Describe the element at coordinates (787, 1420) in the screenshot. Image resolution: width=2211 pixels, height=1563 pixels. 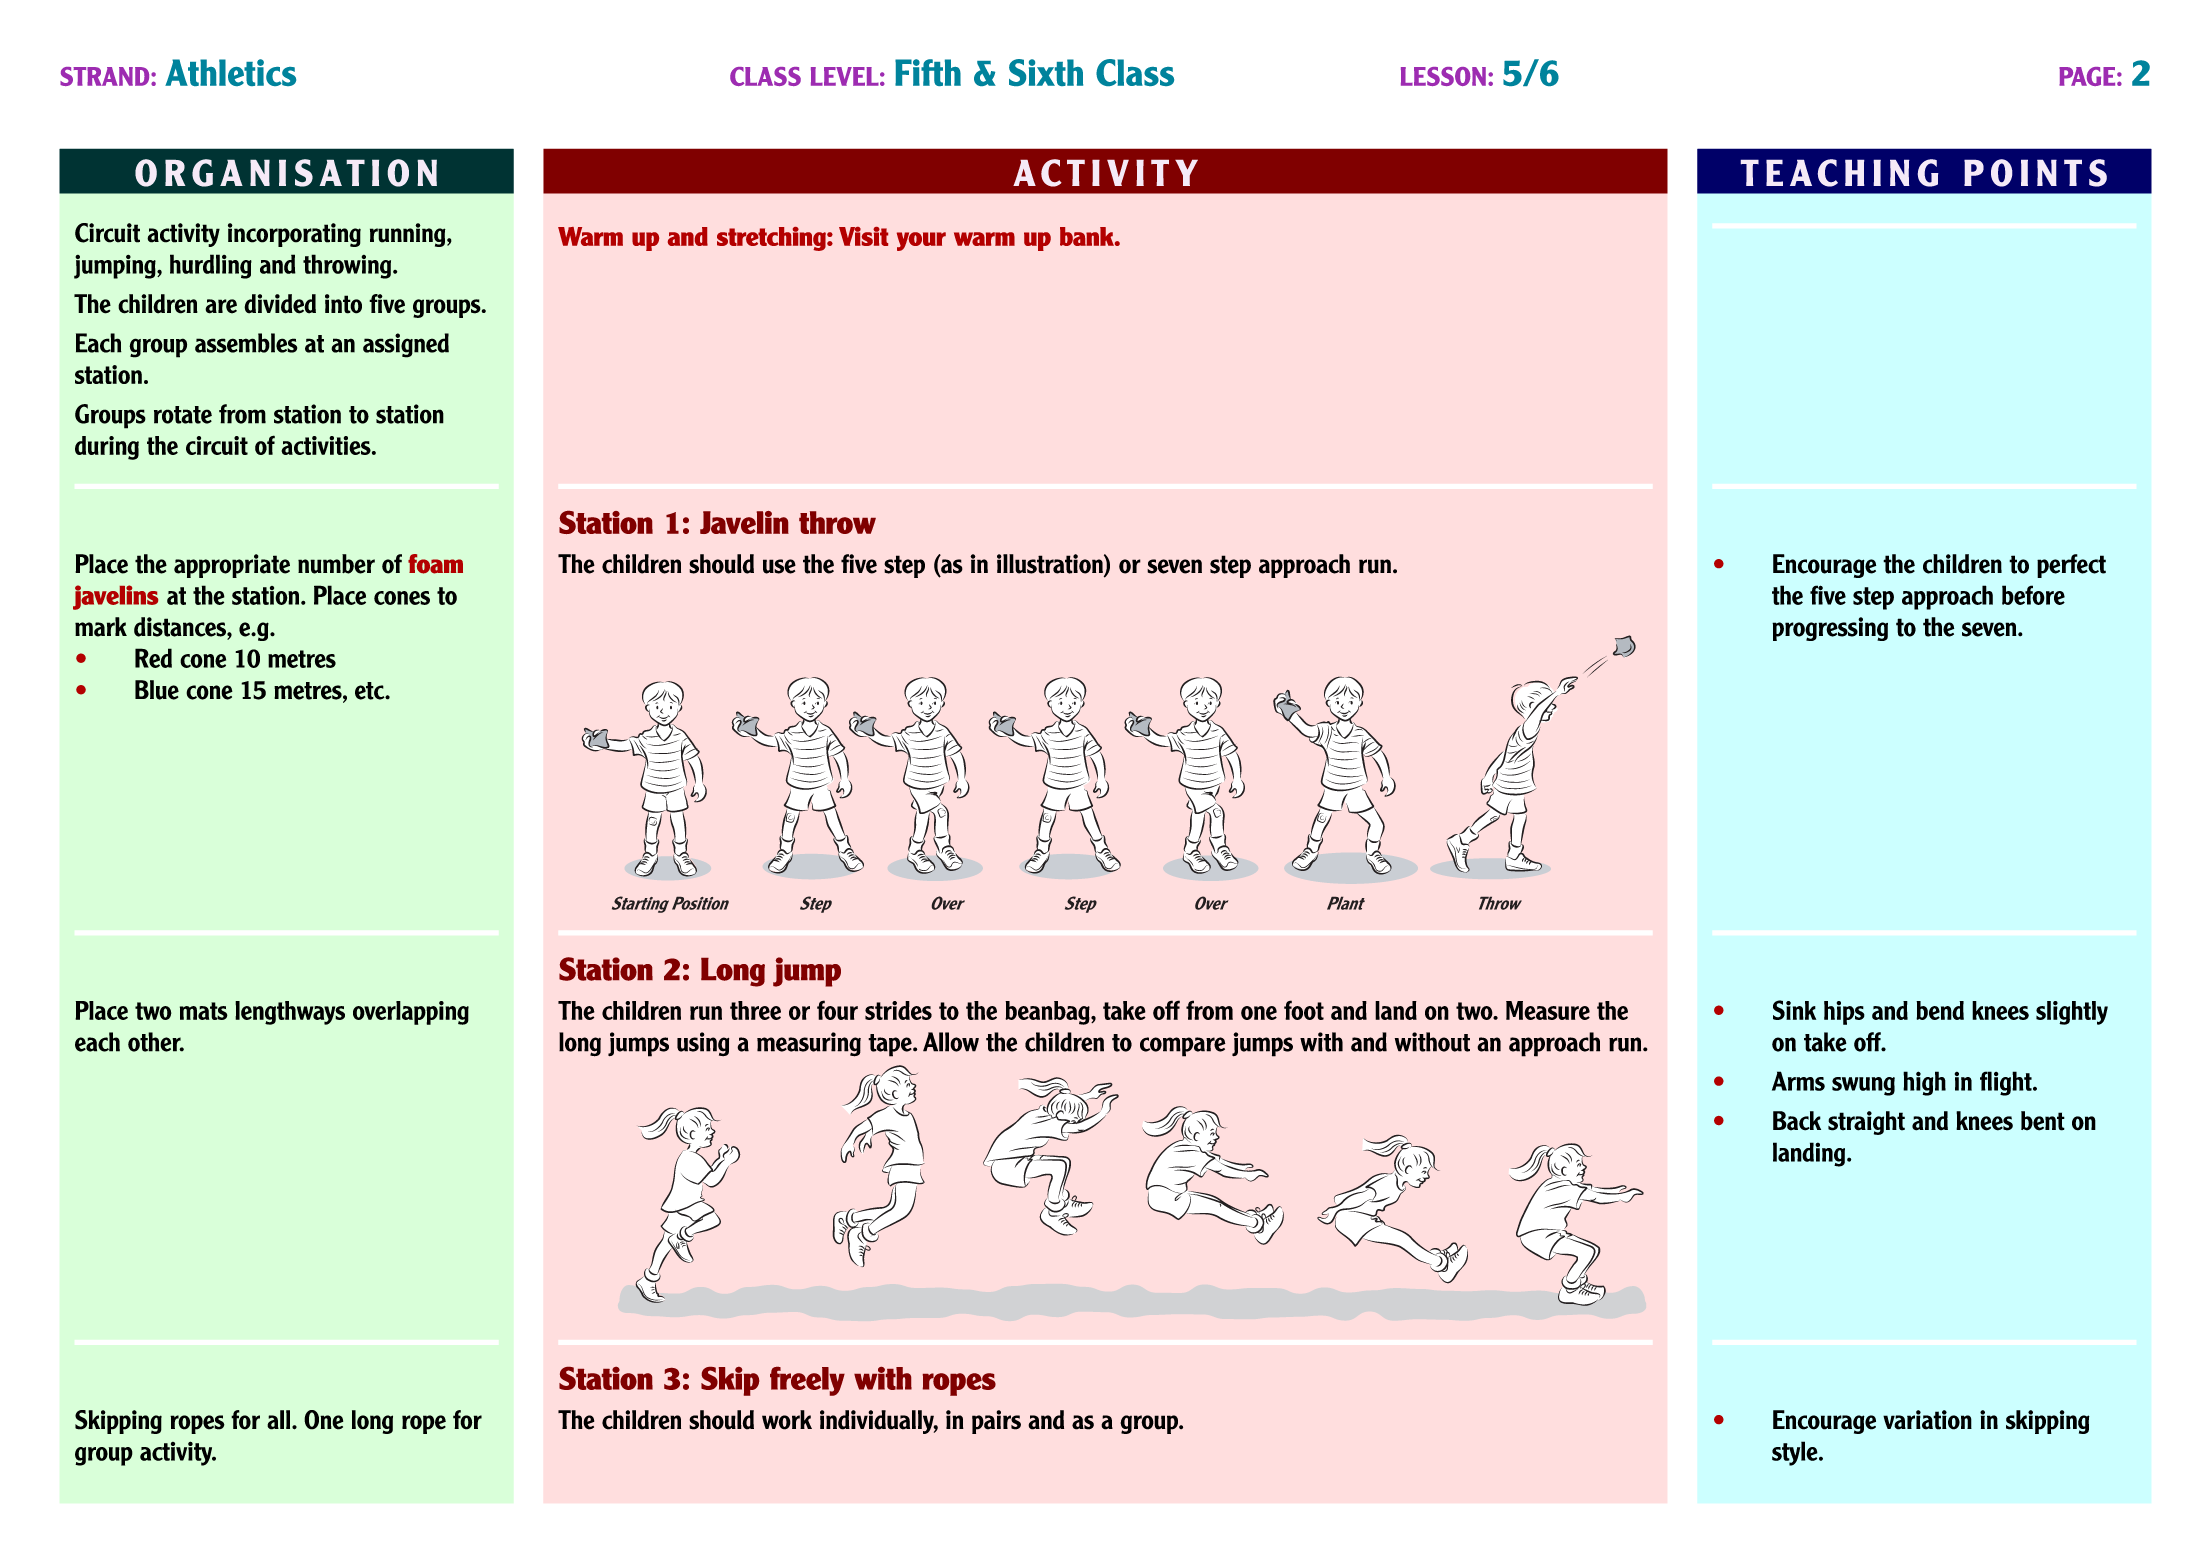
I see `work` at that location.
